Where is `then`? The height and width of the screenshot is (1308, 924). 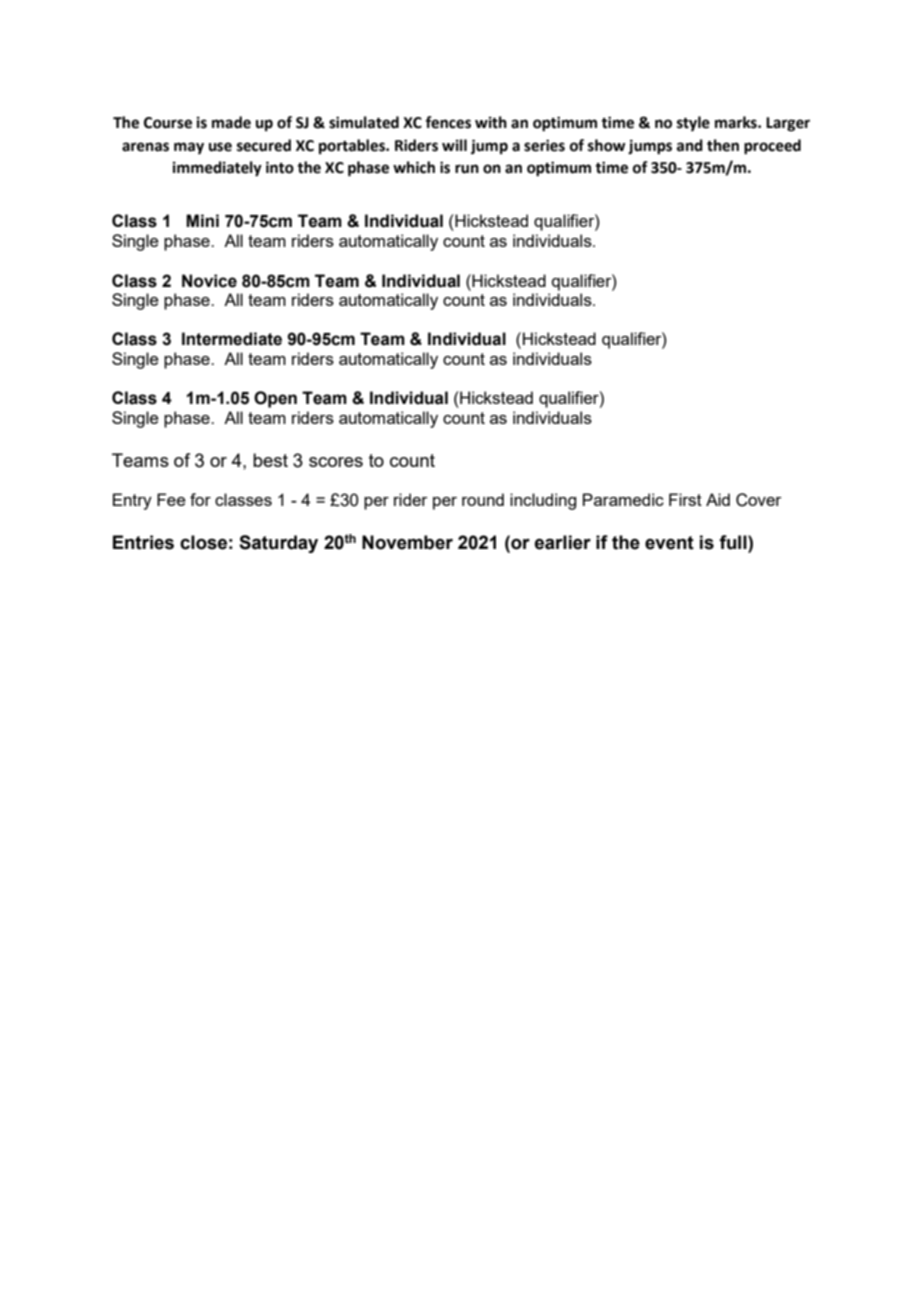
then is located at coordinates (723, 145).
